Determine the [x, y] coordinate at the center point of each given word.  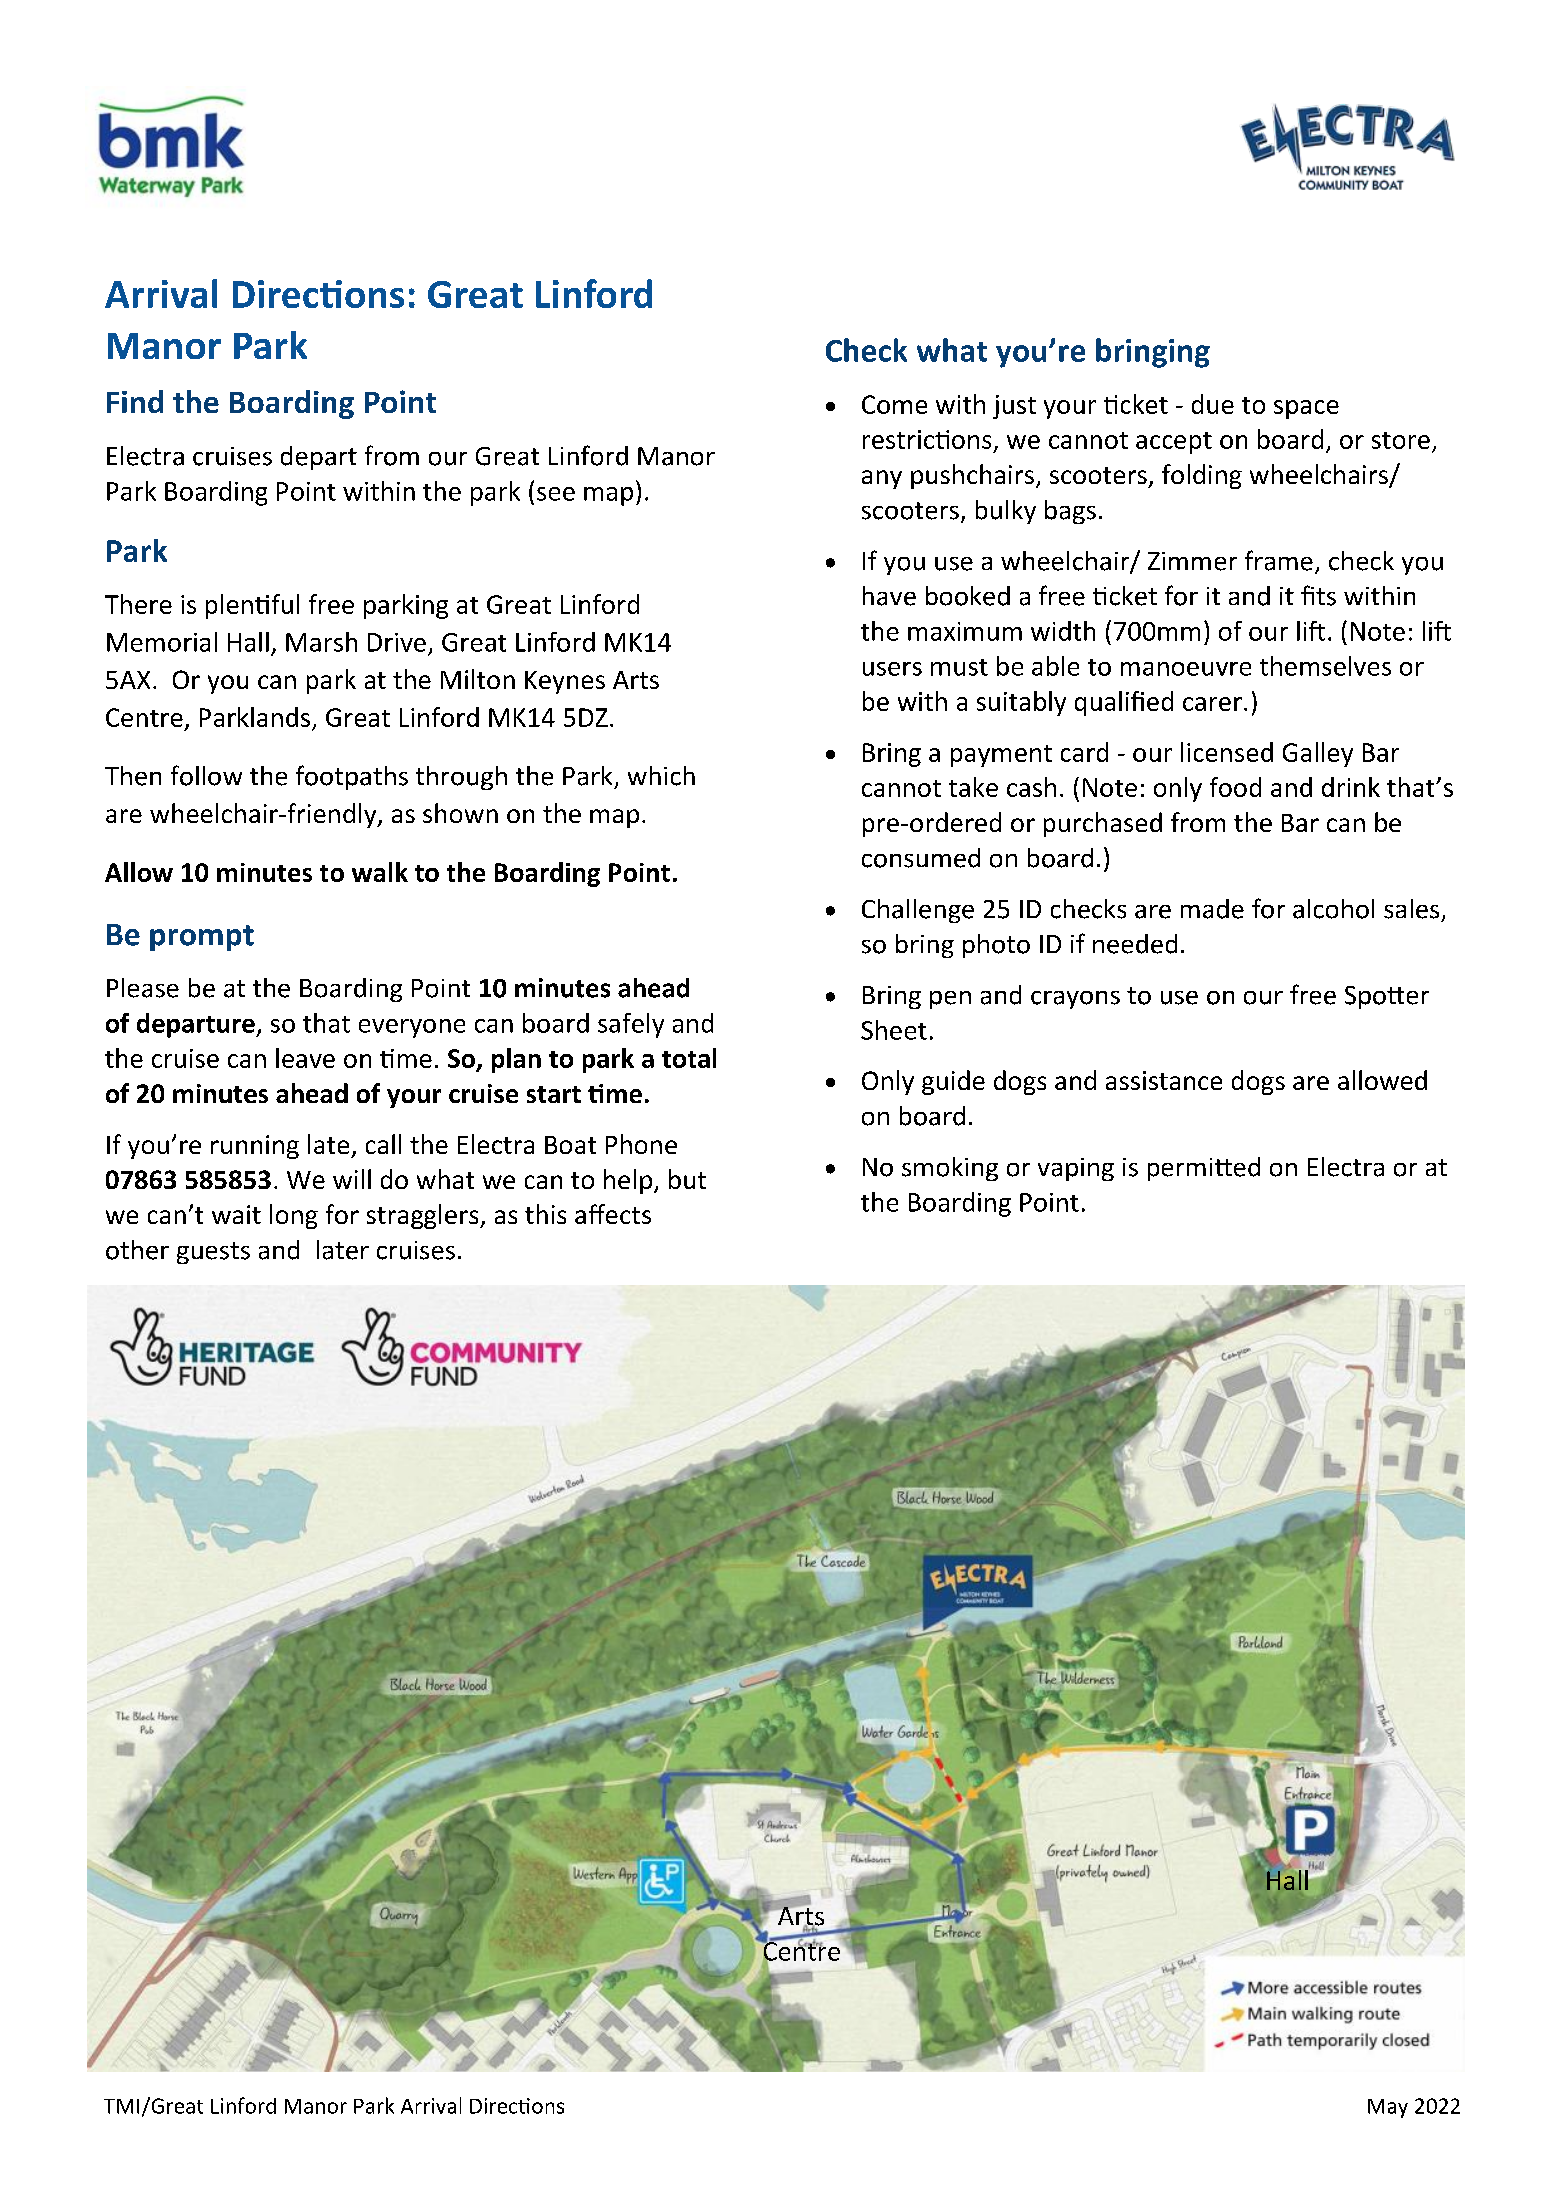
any [882, 479]
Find [135, 401]
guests [213, 1253]
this [545, 1214]
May [1388, 2108]
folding [1202, 476]
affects [613, 1214]
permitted [1204, 1169]
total [689, 1058]
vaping [1076, 1169]
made [1212, 909]
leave [305, 1058]
